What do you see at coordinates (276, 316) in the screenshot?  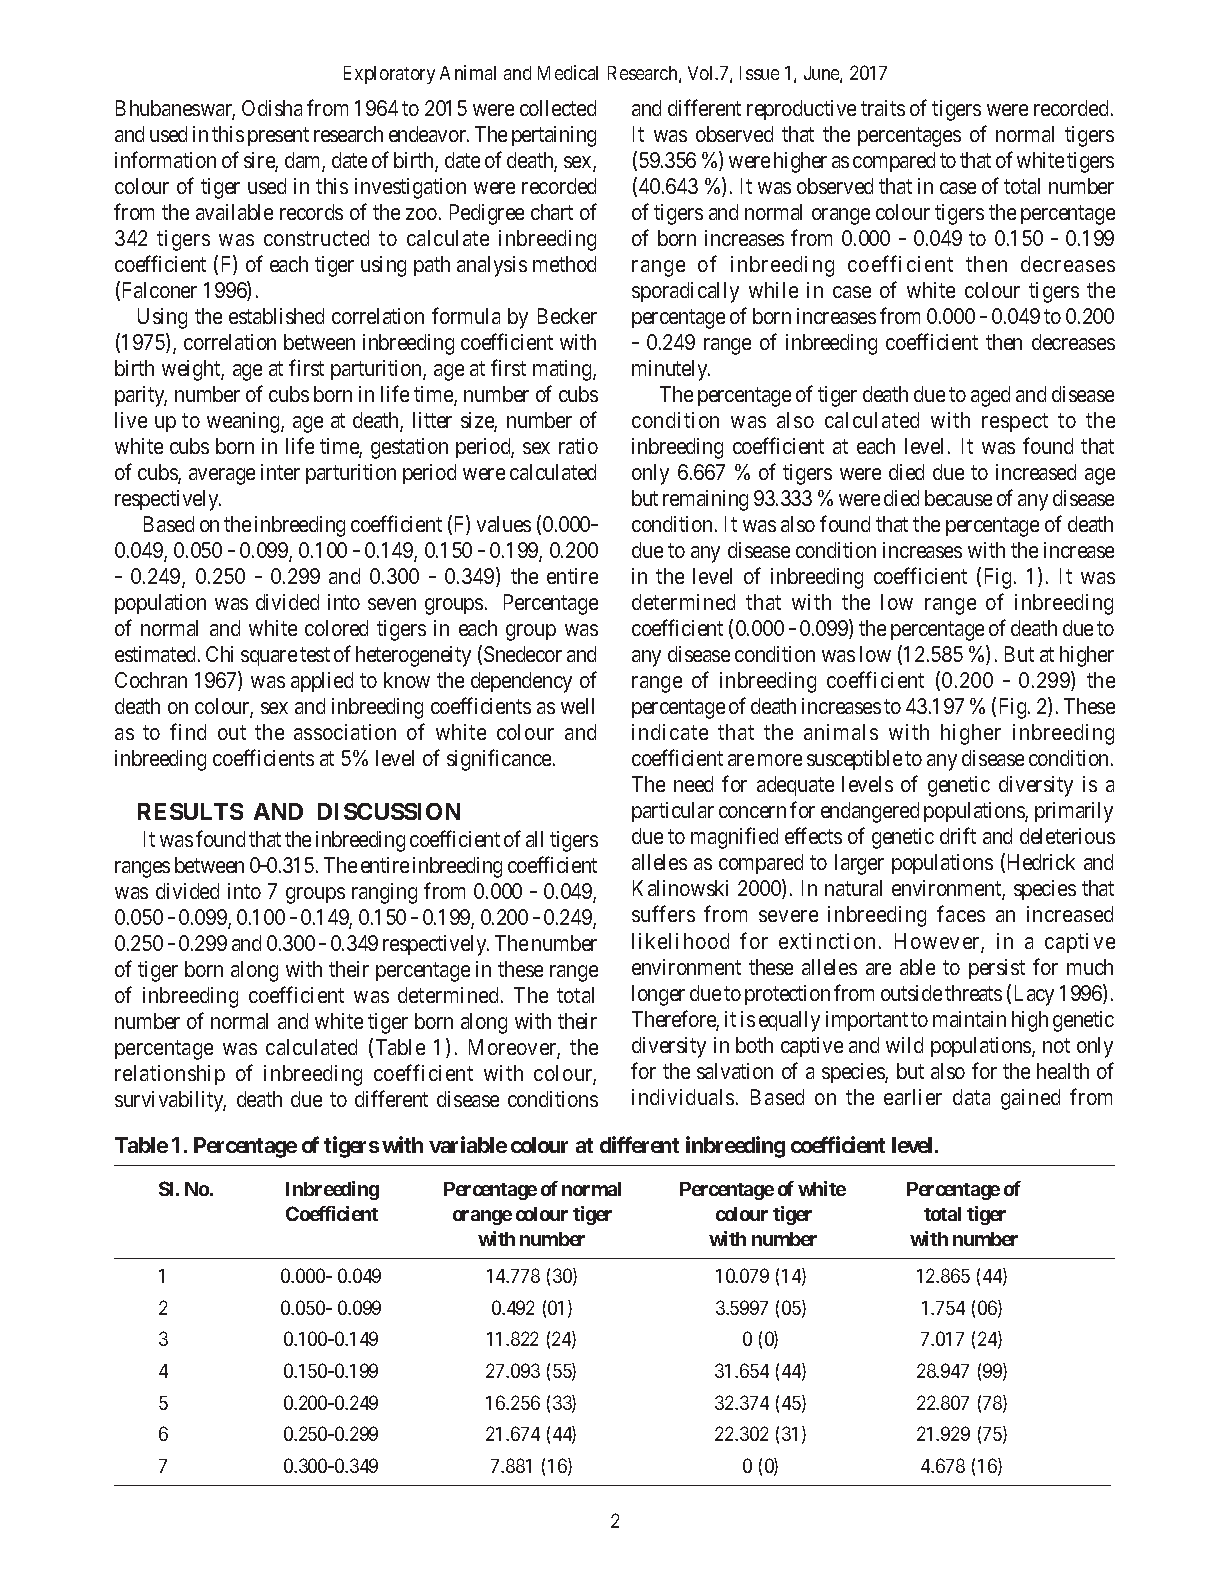 I see `established` at bounding box center [276, 316].
